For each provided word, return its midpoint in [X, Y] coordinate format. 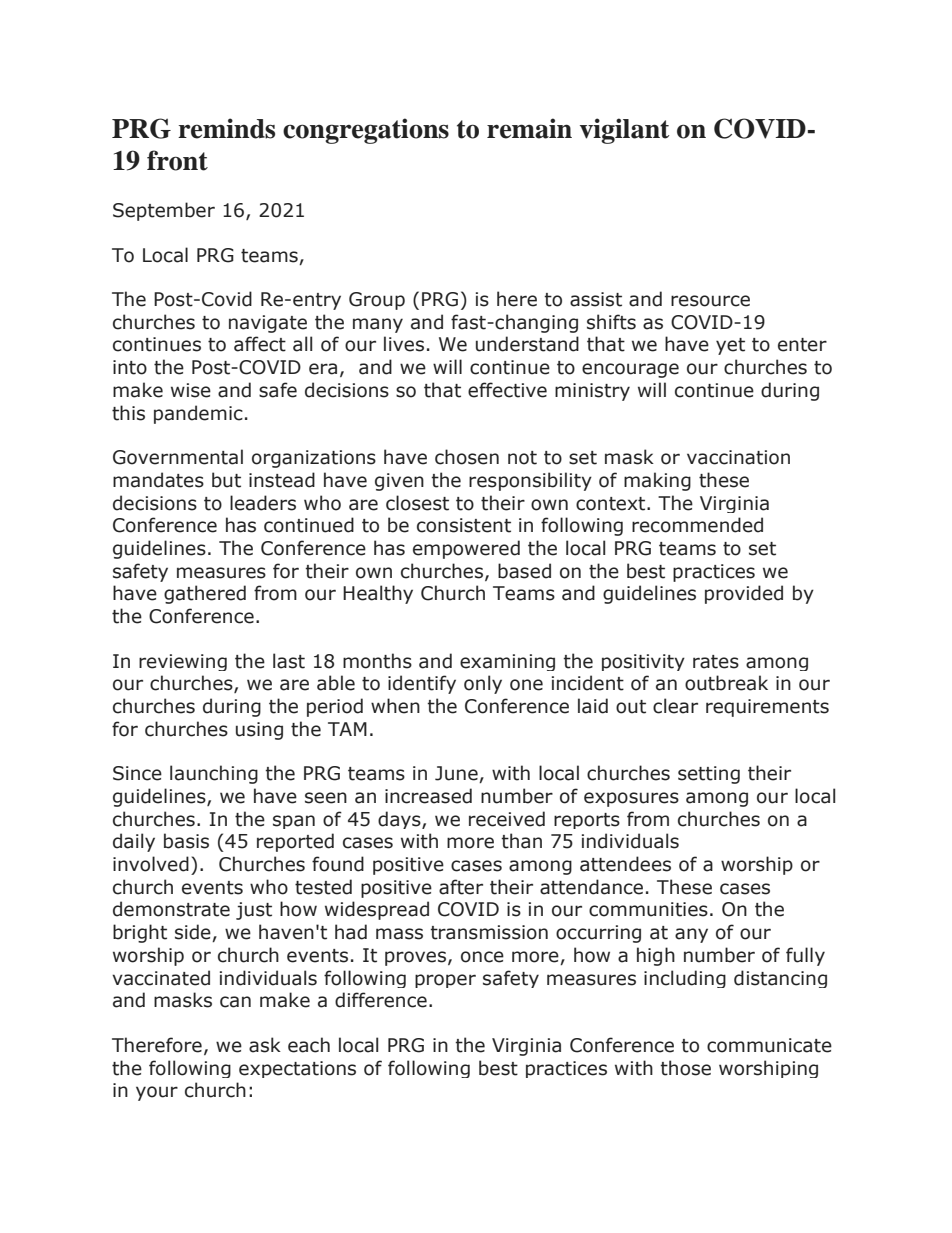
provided [744, 594]
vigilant [624, 131]
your [157, 1093]
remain [529, 128]
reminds [226, 128]
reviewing [183, 662]
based [524, 571]
